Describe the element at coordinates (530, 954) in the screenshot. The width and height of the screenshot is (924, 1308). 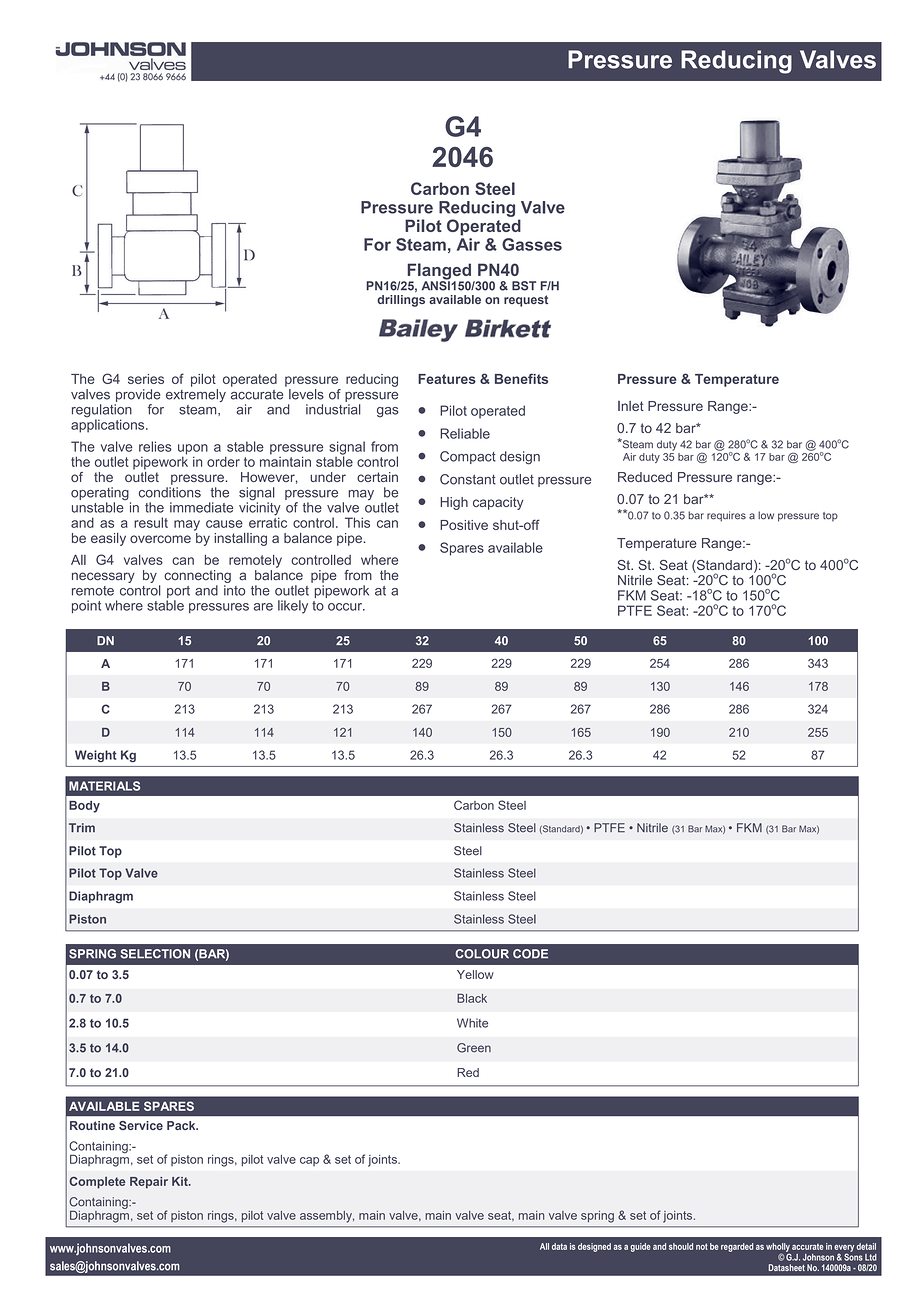
I see `CODE` at that location.
